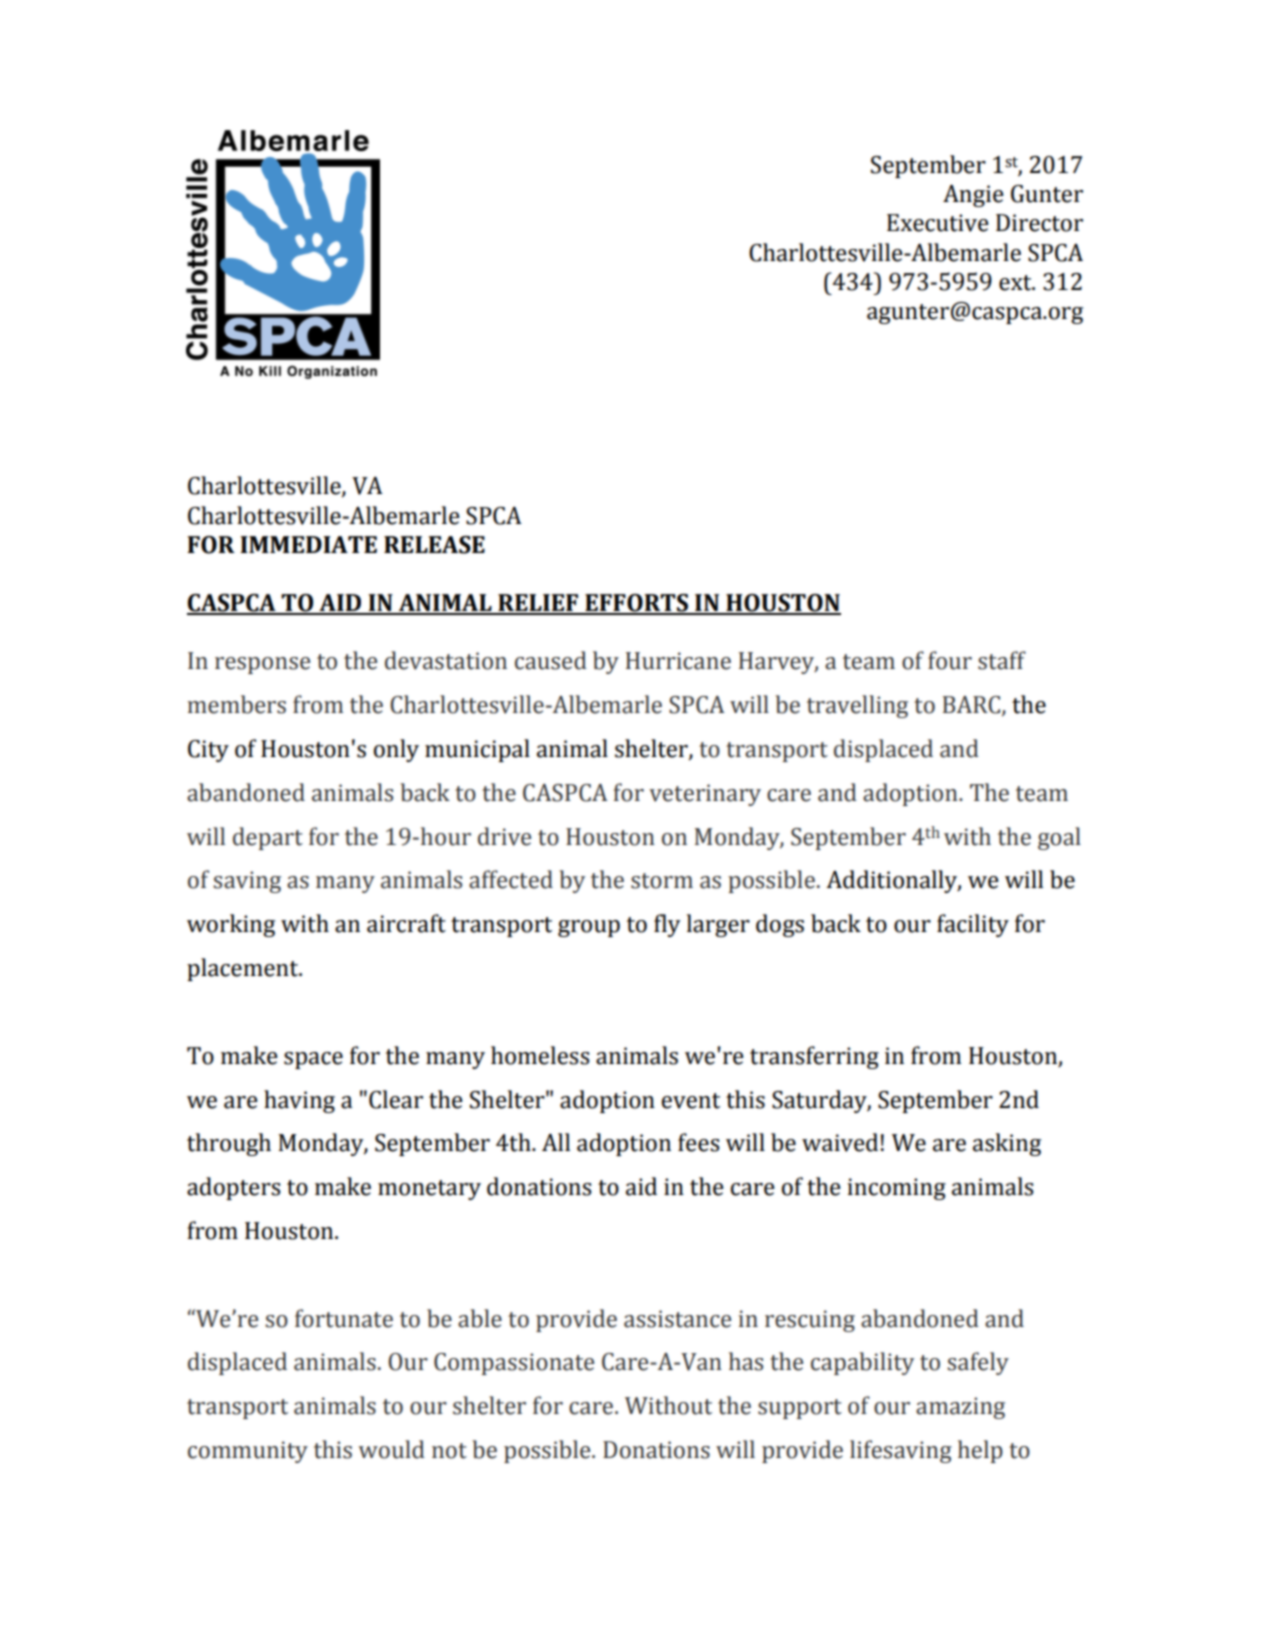  Describe the element at coordinates (308, 544) in the image. I see `IMMEDIATE` at that location.
